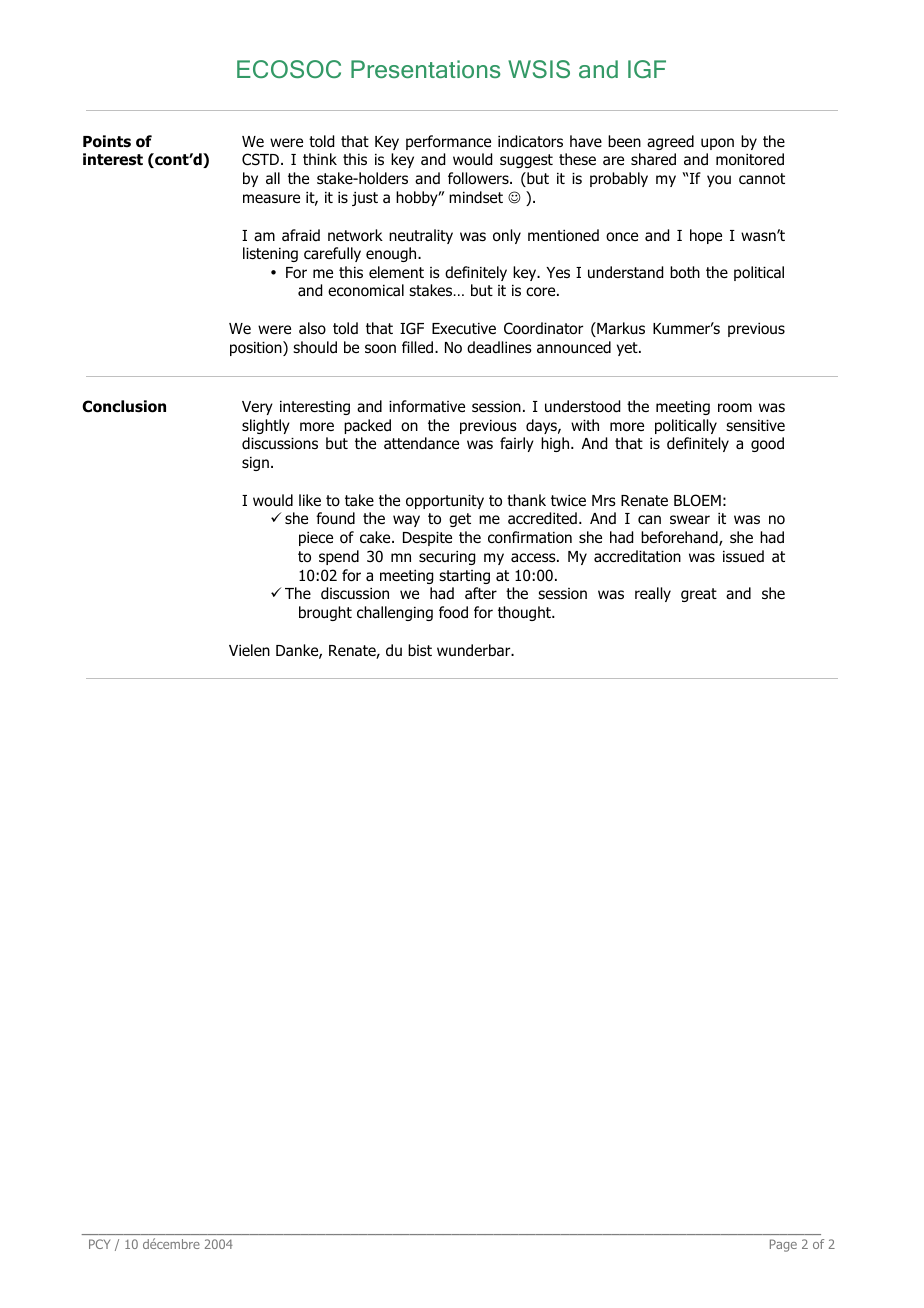 The image size is (924, 1308). What do you see at coordinates (783, 1245) in the page?
I see `Page` at bounding box center [783, 1245].
